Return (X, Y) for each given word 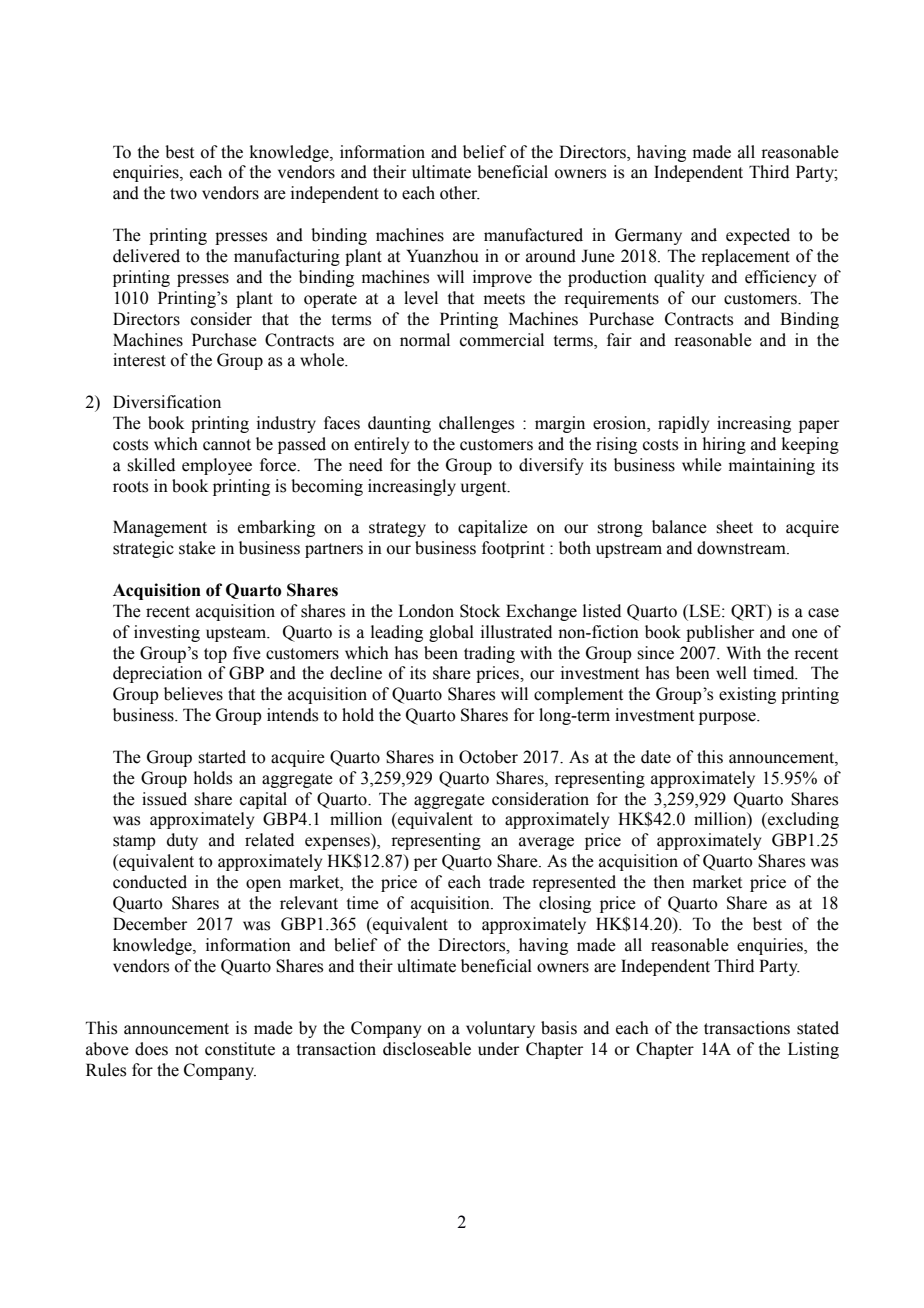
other (460, 193)
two (183, 194)
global (451, 633)
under (498, 1049)
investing (167, 633)
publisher (720, 633)
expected (758, 236)
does (151, 1049)
